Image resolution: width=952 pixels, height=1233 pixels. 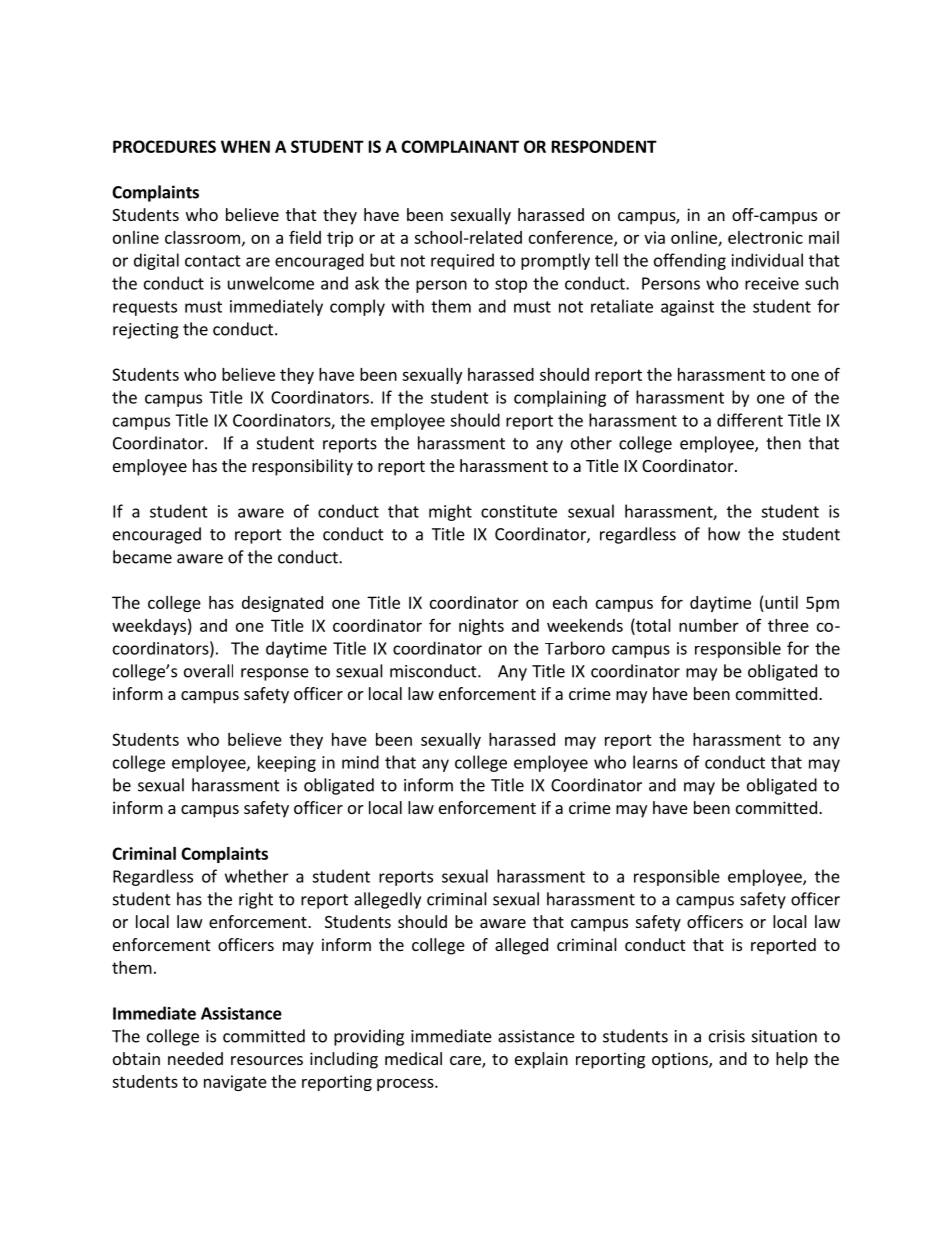 What do you see at coordinates (245, 146) in the screenshot?
I see `WHEN` at bounding box center [245, 146].
